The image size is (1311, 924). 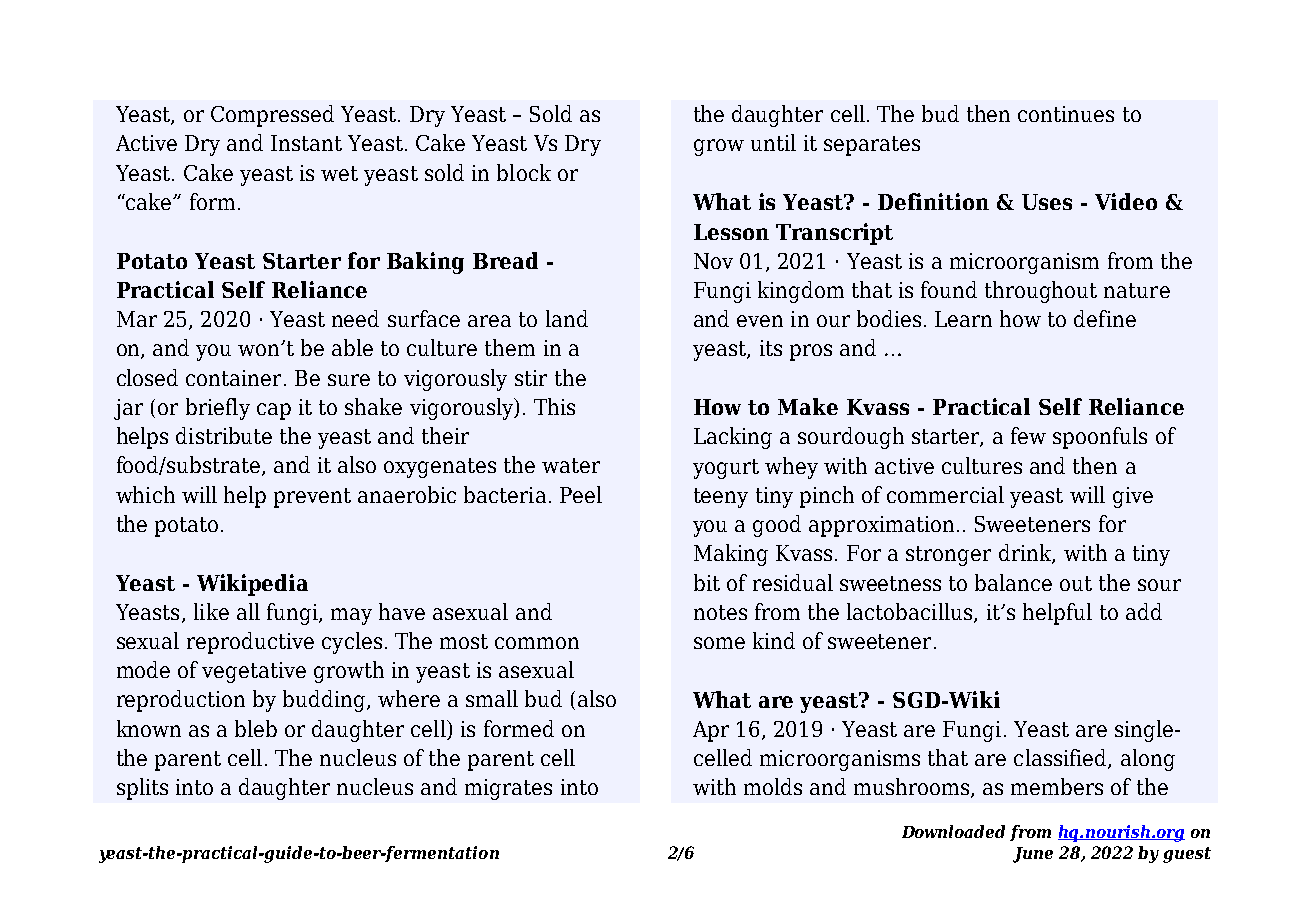 What do you see at coordinates (773, 142) in the screenshot?
I see `until` at bounding box center [773, 142].
